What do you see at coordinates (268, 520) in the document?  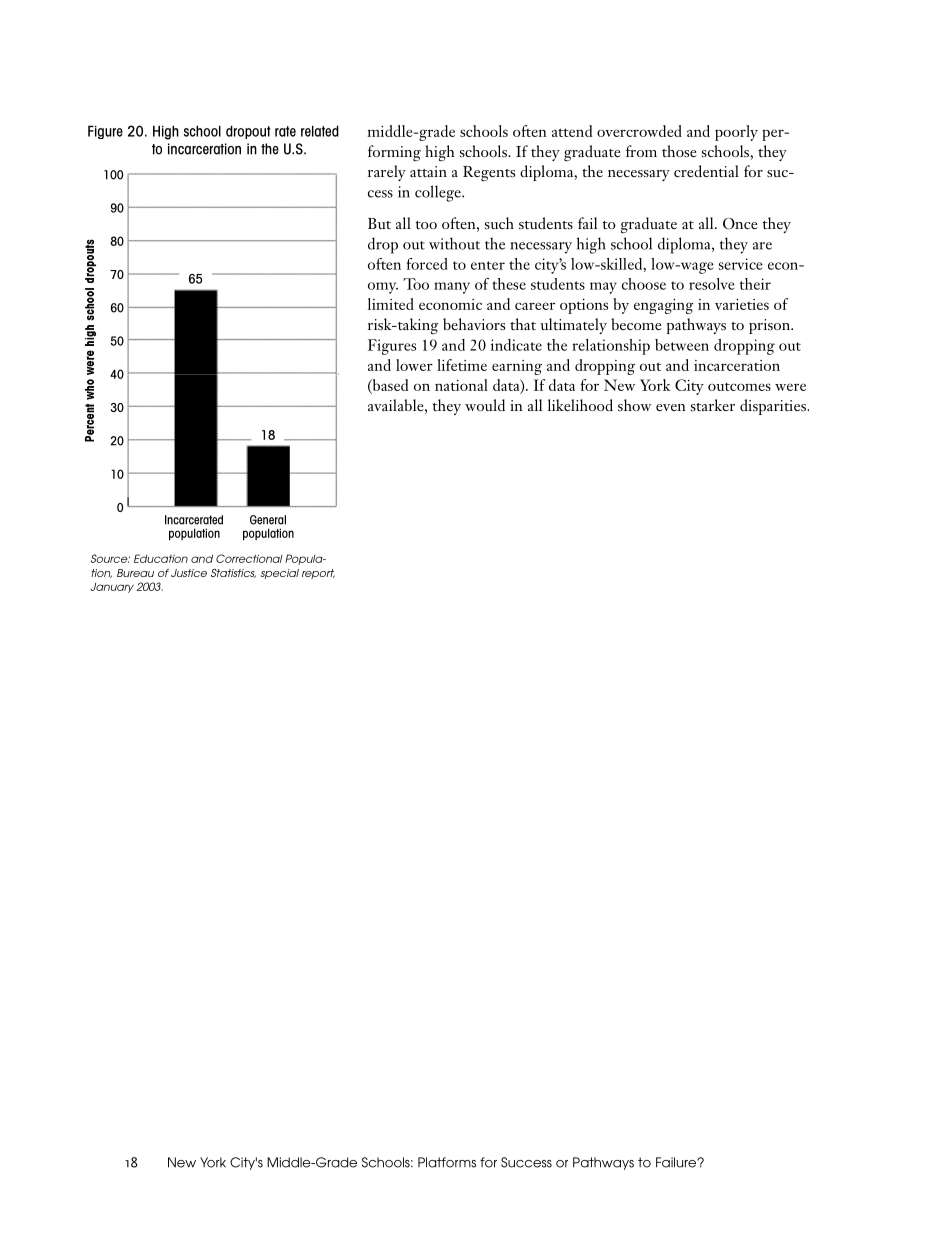 I see `General` at bounding box center [268, 520].
